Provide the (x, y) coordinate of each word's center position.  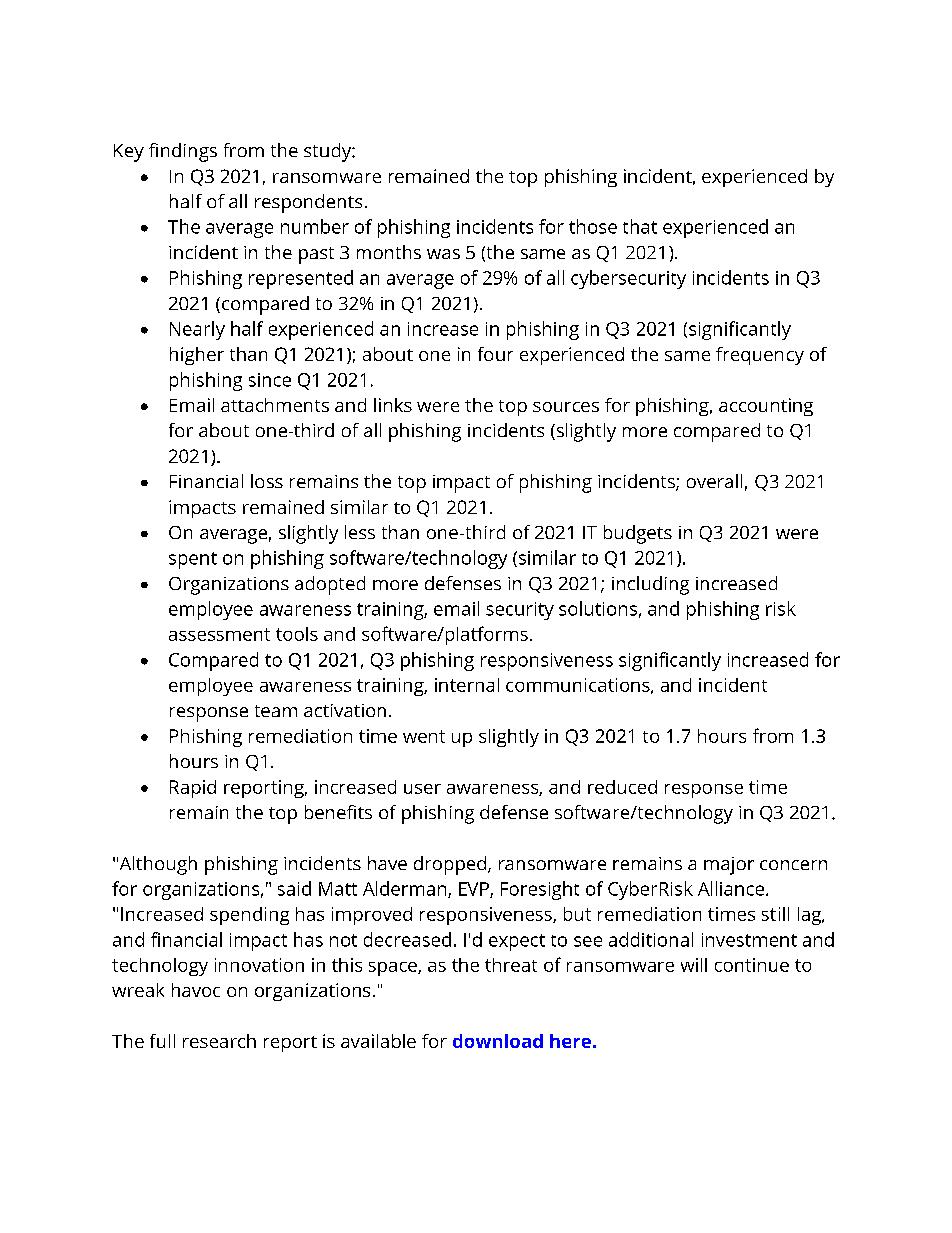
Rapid (193, 789)
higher (197, 356)
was (443, 254)
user (422, 789)
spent (193, 560)
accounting (766, 407)
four (495, 354)
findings (183, 152)
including (650, 585)
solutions (598, 608)
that (640, 226)
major (729, 866)
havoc (196, 990)
